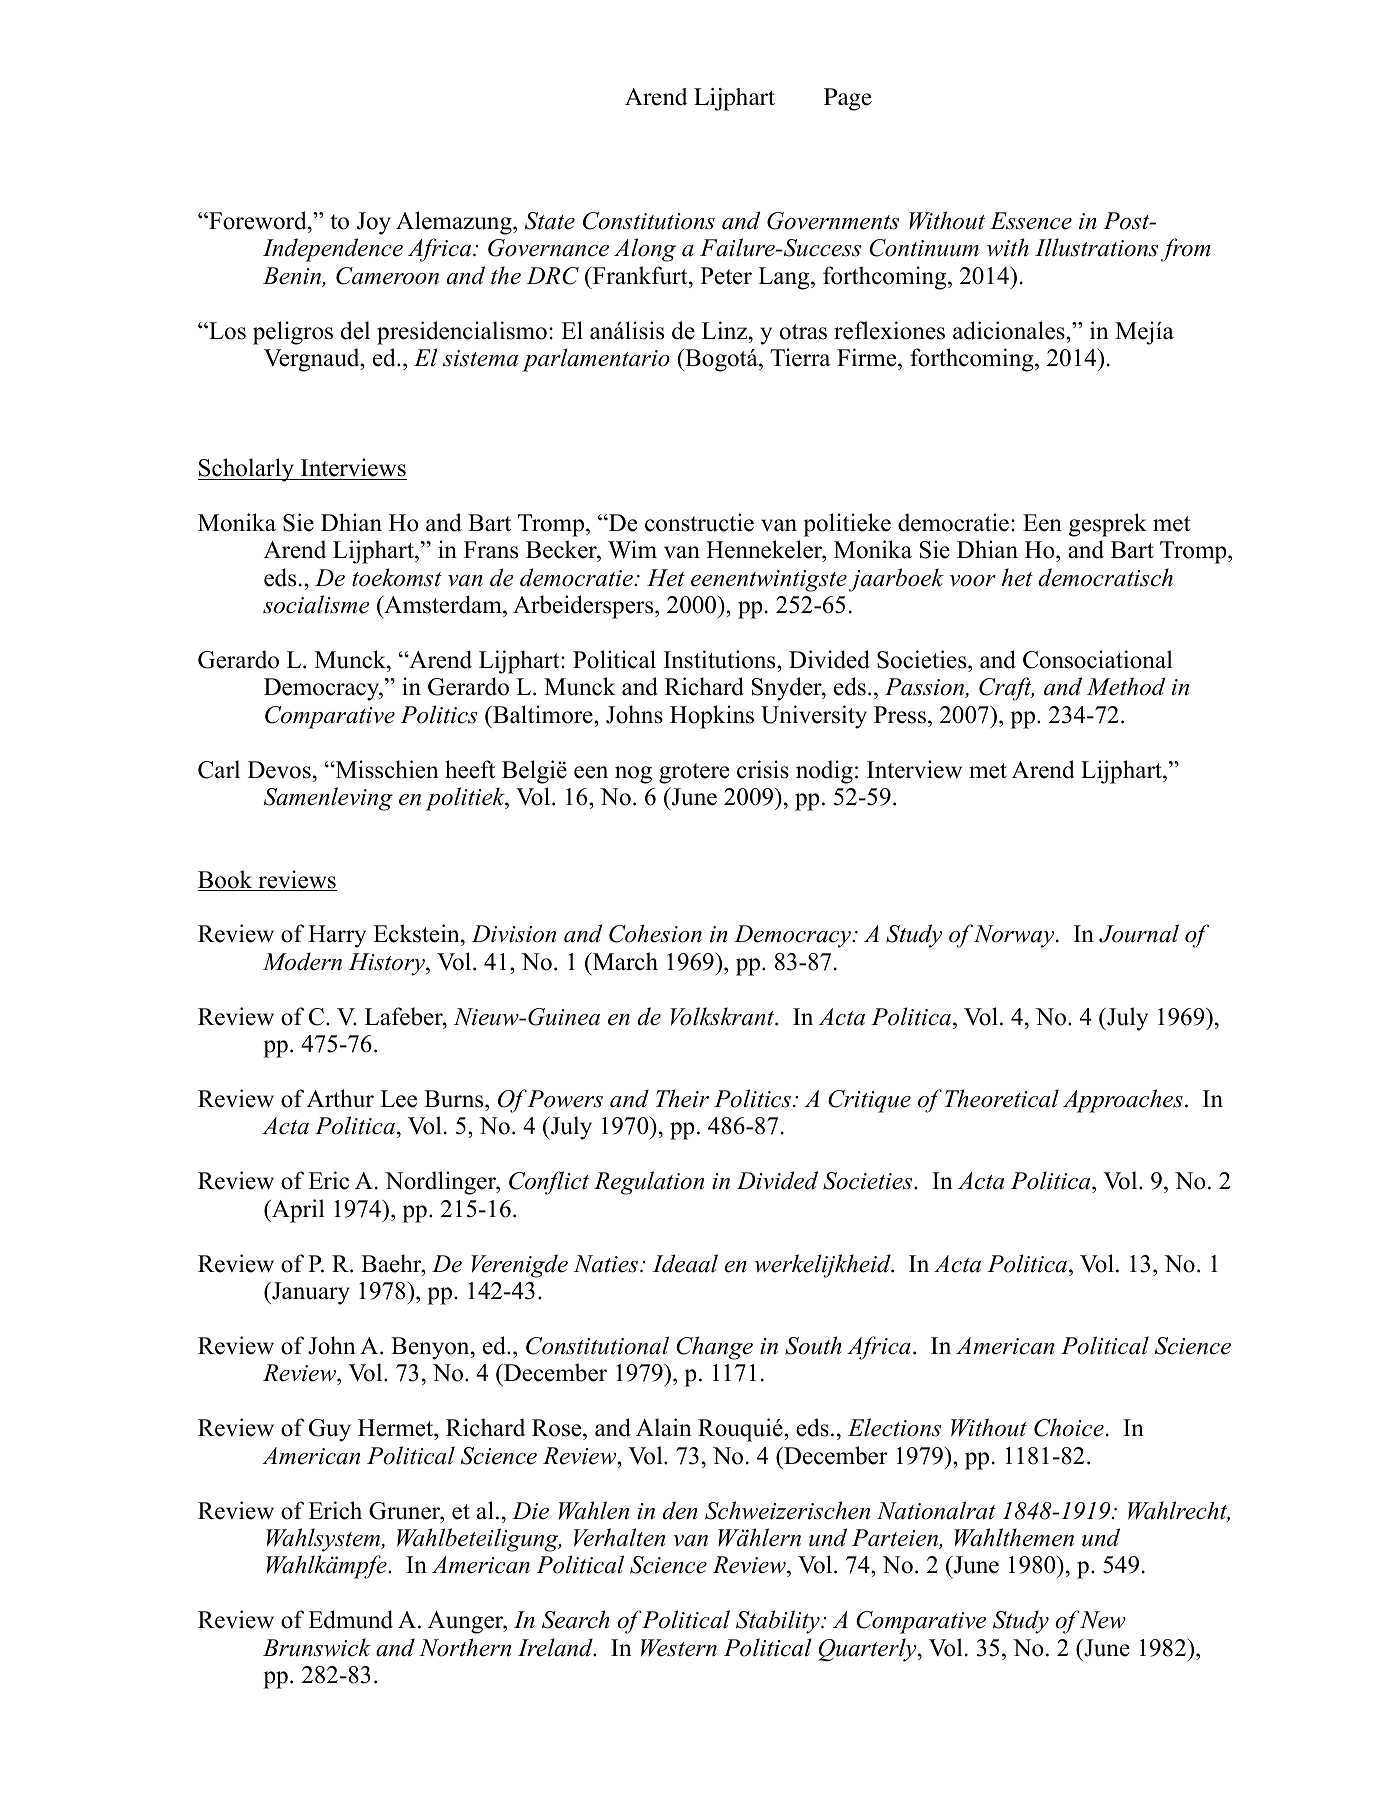 Image resolution: width=1400 pixels, height=1811 pixels. What do you see at coordinates (1102, 1620) in the screenshot?
I see `New` at bounding box center [1102, 1620].
